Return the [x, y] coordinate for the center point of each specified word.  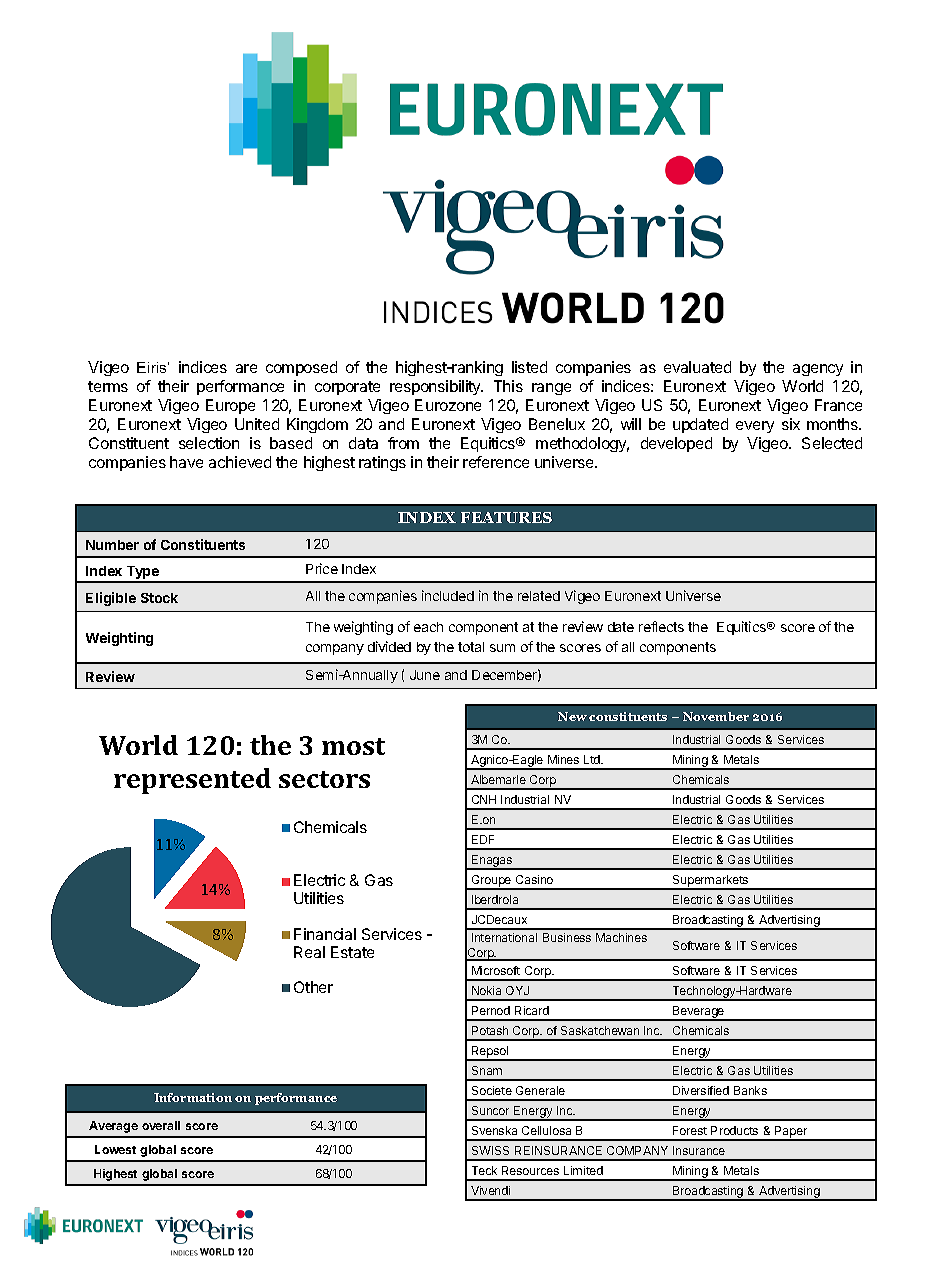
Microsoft [496, 970]
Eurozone [448, 405]
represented [192, 781]
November [716, 716]
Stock [159, 598]
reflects [661, 626]
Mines [563, 759]
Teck [484, 1170]
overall [161, 1125]
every [755, 427]
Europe [230, 406]
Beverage [699, 1013]
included [448, 595]
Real [309, 952]
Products [734, 1130]
